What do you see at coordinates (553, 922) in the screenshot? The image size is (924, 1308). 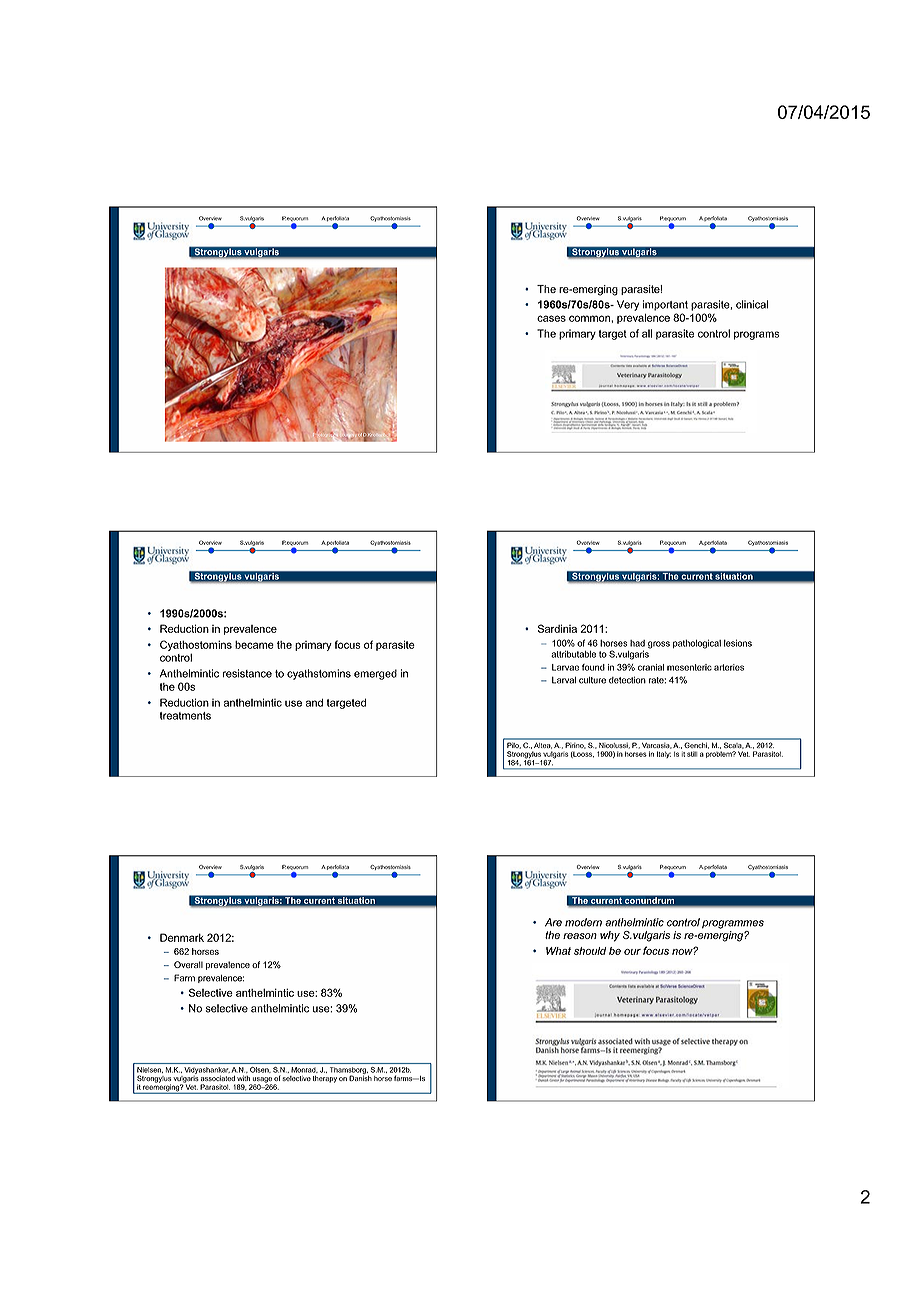 I see `Are` at bounding box center [553, 922].
